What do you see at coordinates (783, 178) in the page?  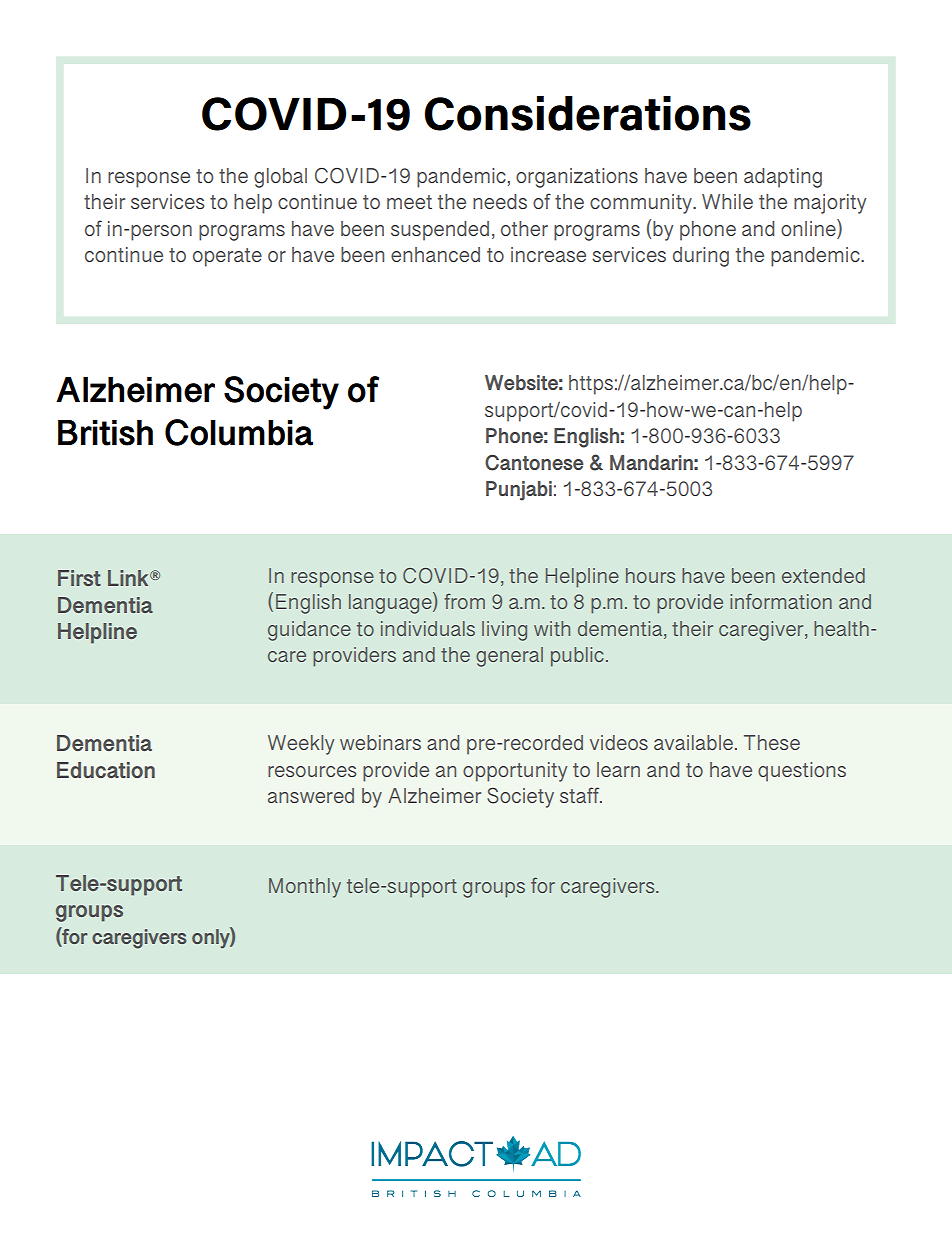 I see `adapting` at bounding box center [783, 178].
